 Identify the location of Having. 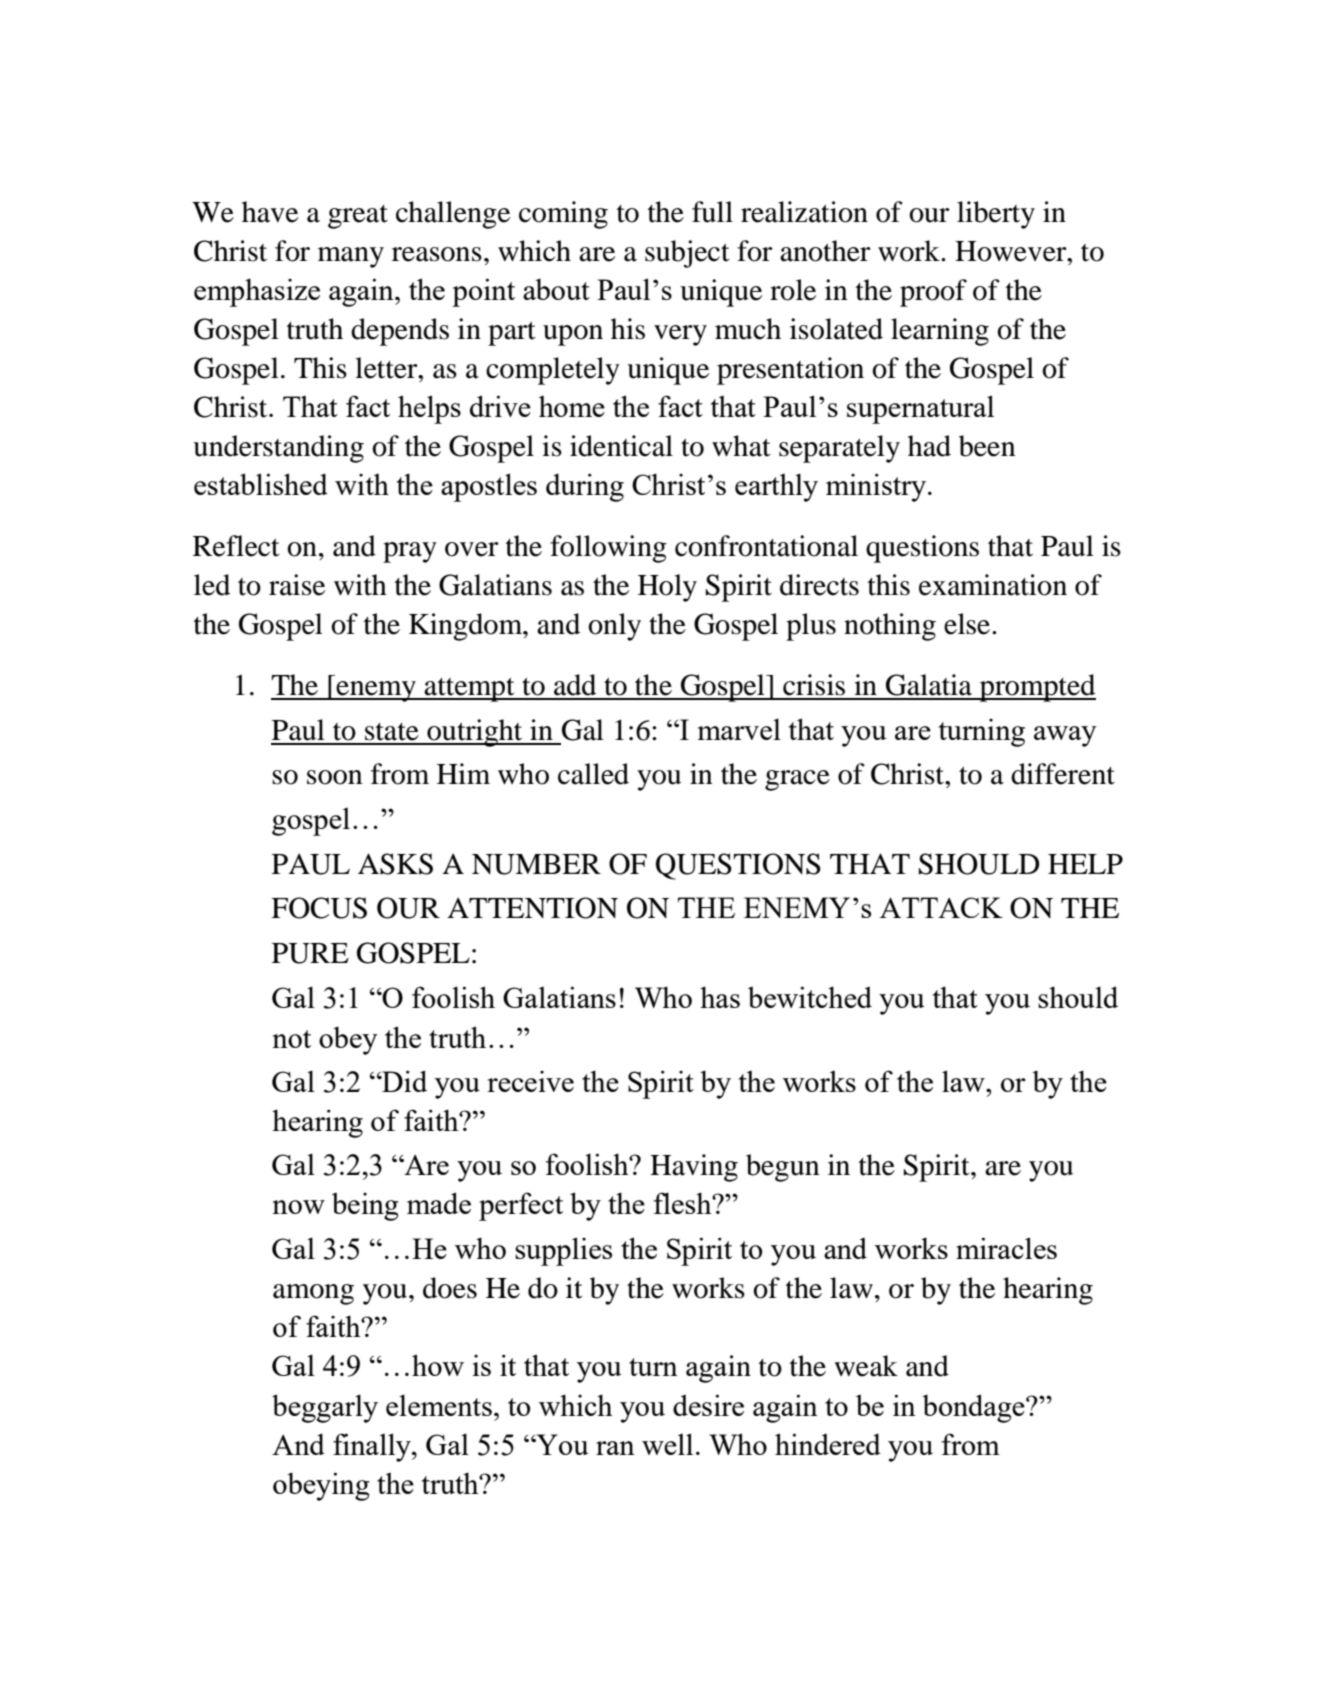
(694, 1168).
